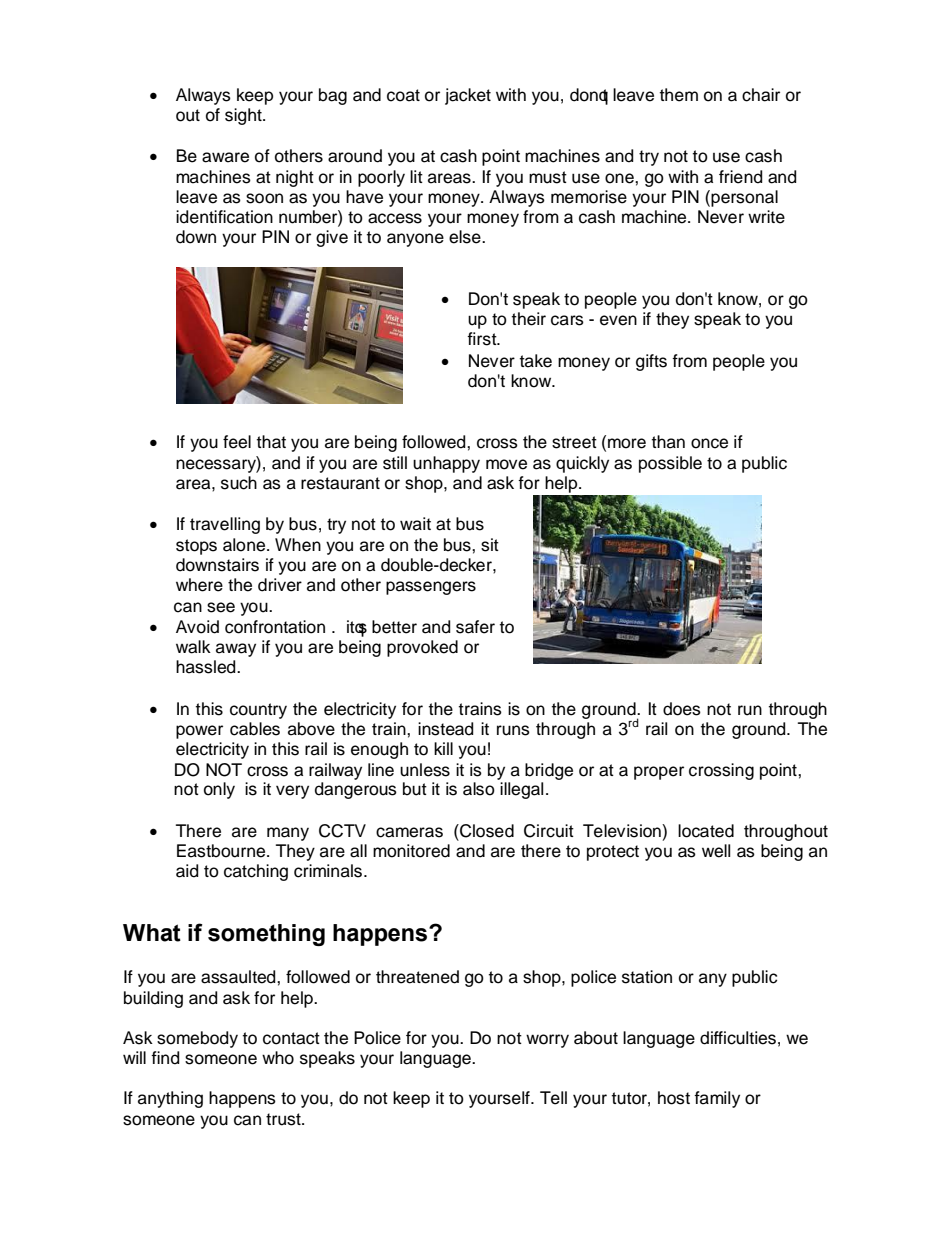 This image has height=1233, width=952. Describe the element at coordinates (468, 96) in the image. I see `jacket` at that location.
